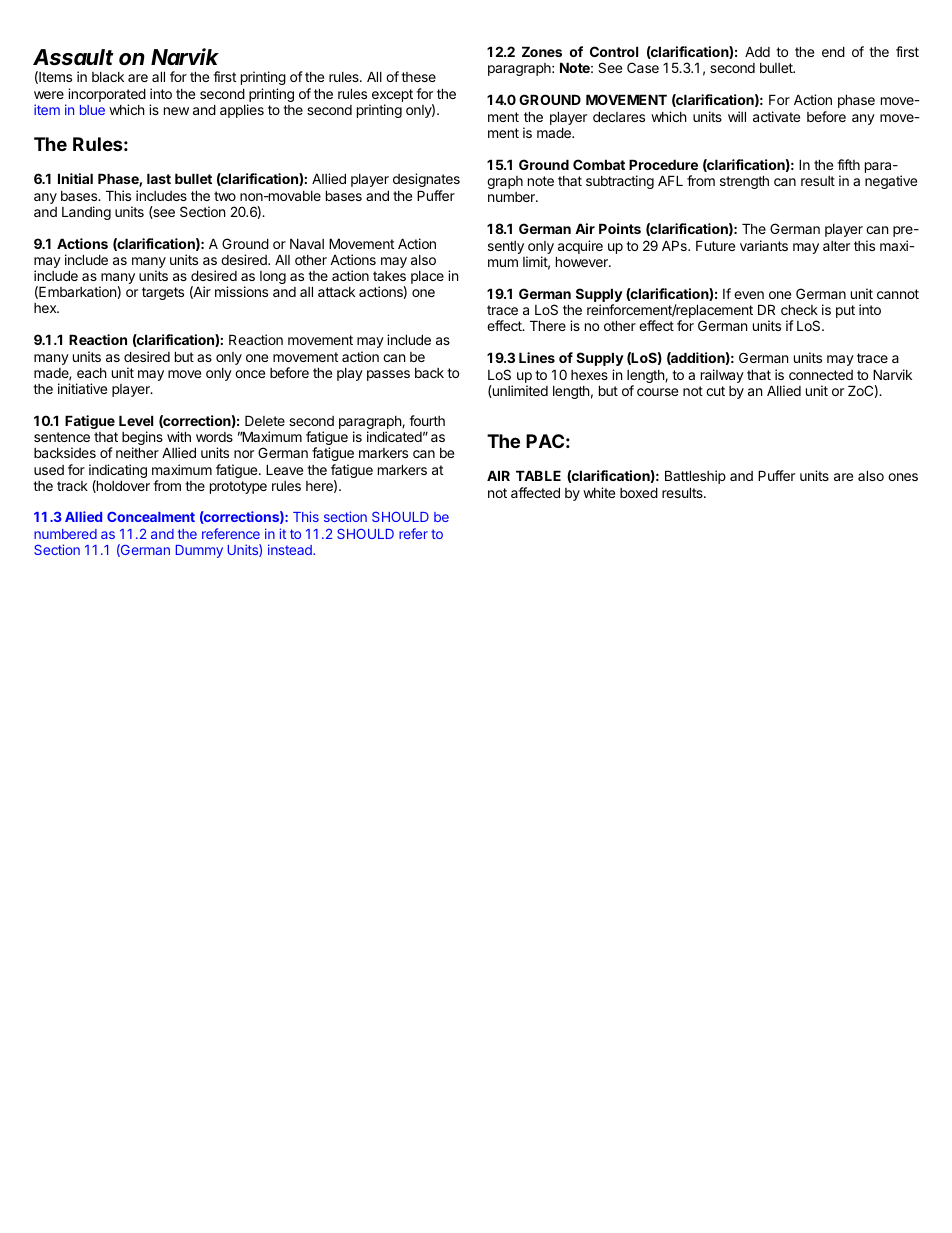 Image resolution: width=952 pixels, height=1233 pixels. I want to click on end, so click(833, 51).
